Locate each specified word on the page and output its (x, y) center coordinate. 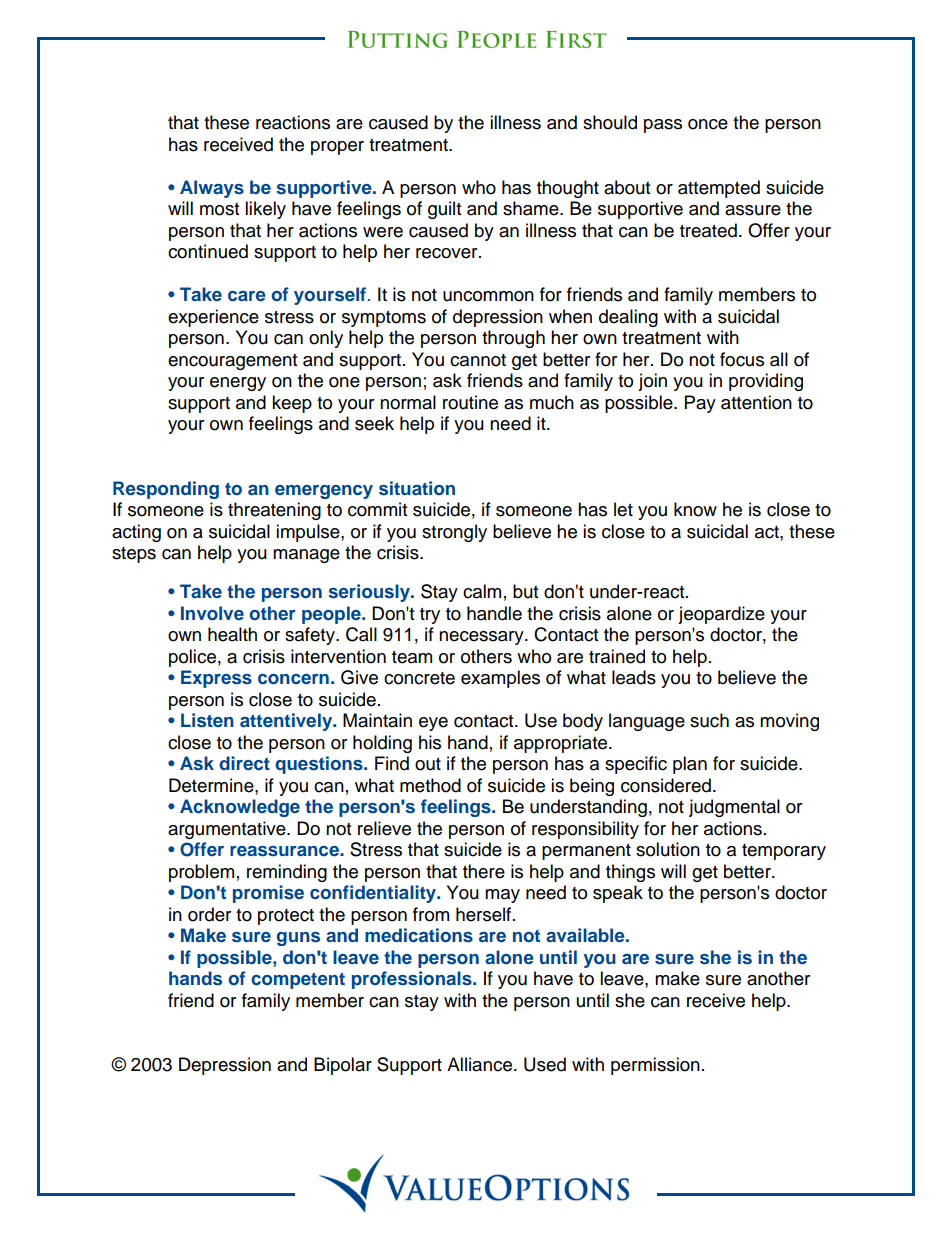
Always (212, 189)
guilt (444, 210)
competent (298, 980)
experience (213, 318)
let (623, 509)
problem (201, 873)
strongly (454, 533)
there (484, 871)
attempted (719, 189)
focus (742, 359)
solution (668, 849)
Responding (166, 490)
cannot (478, 360)
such (709, 720)
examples (500, 679)
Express (216, 679)
